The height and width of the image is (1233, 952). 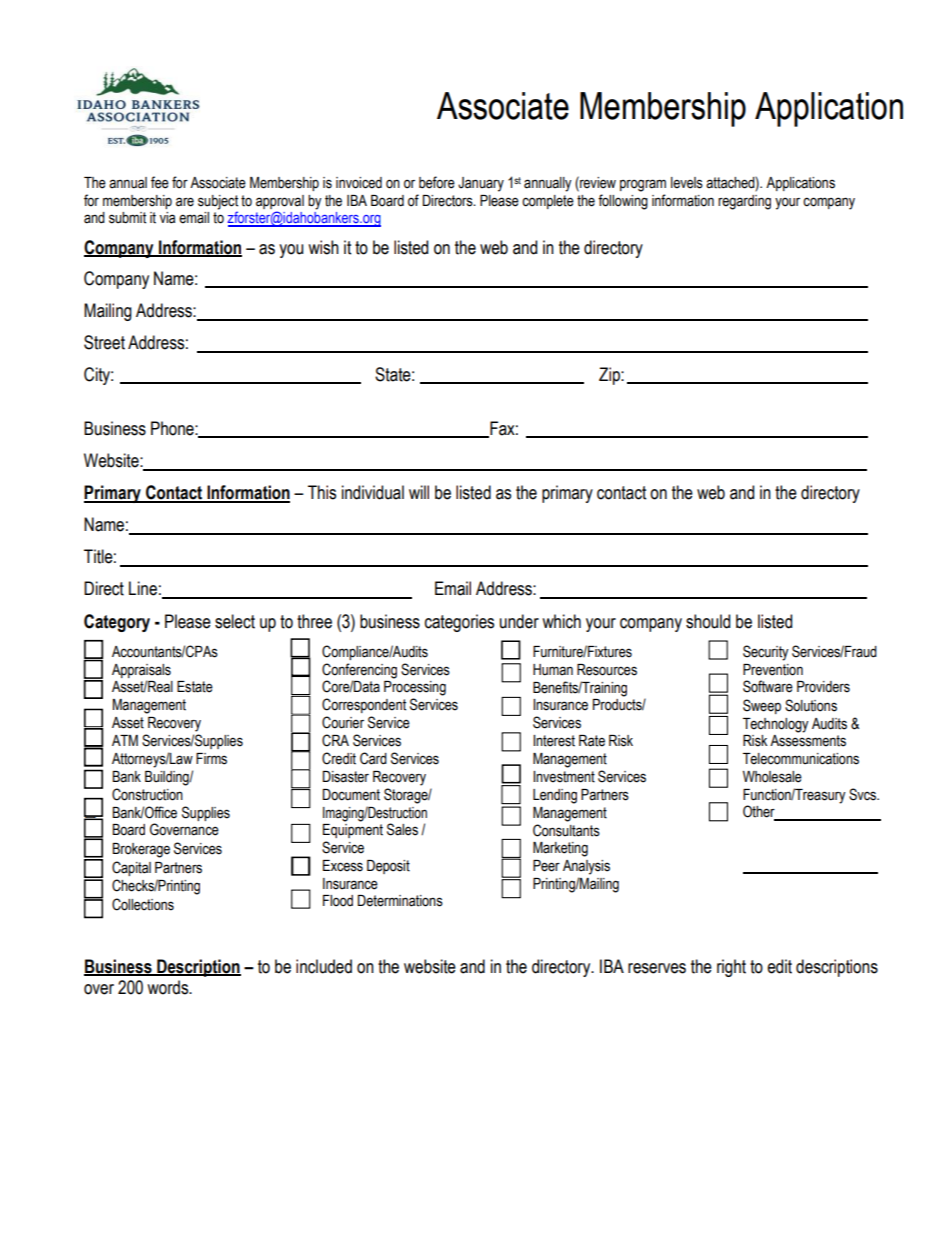 What do you see at coordinates (708, 621) in the image?
I see `should` at bounding box center [708, 621].
